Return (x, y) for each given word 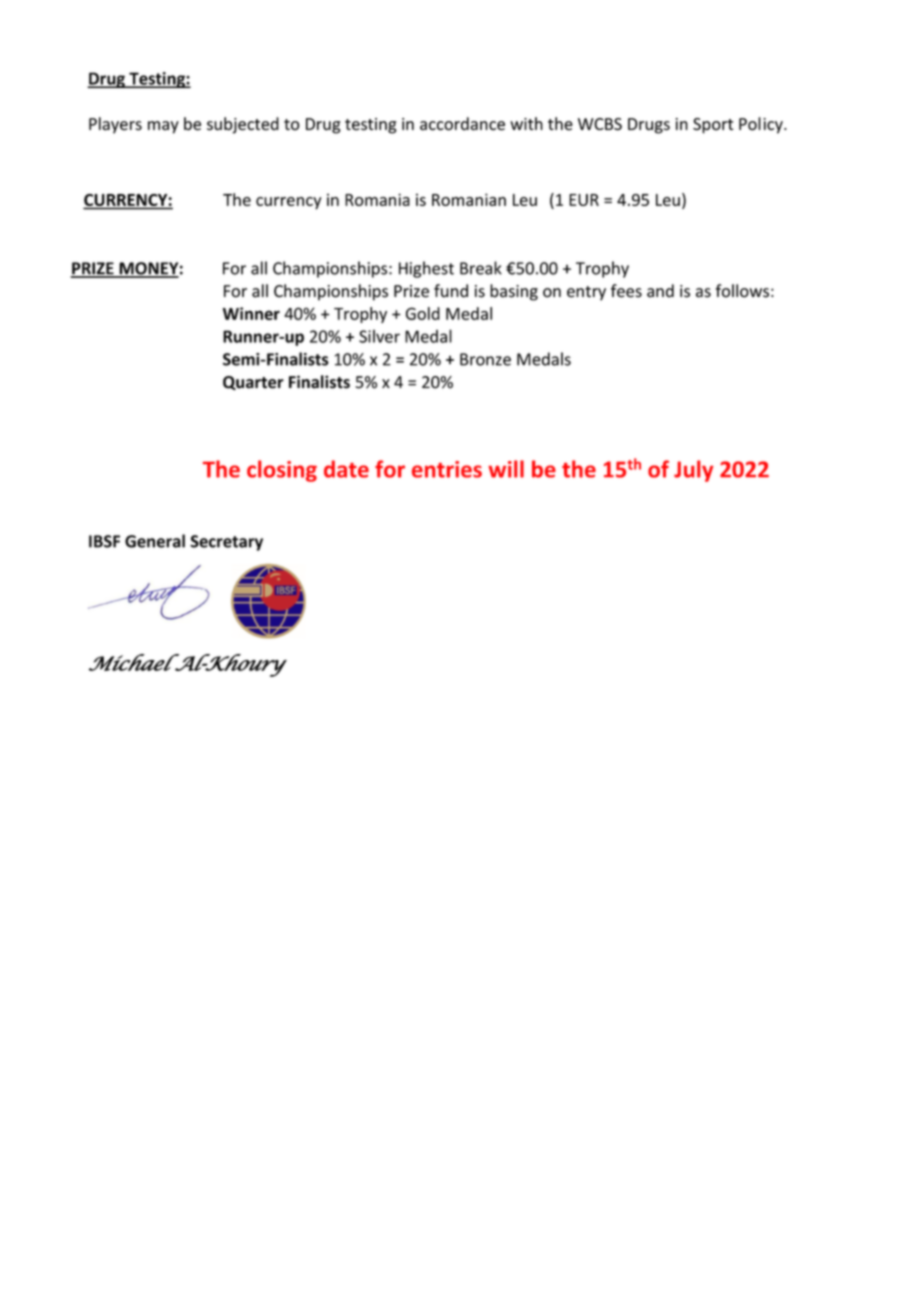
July (693, 471)
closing (282, 471)
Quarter (253, 383)
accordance (462, 124)
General (155, 541)
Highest (426, 269)
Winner (251, 313)
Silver (379, 336)
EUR (584, 200)
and (660, 291)
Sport (713, 126)
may (163, 127)
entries (447, 469)
